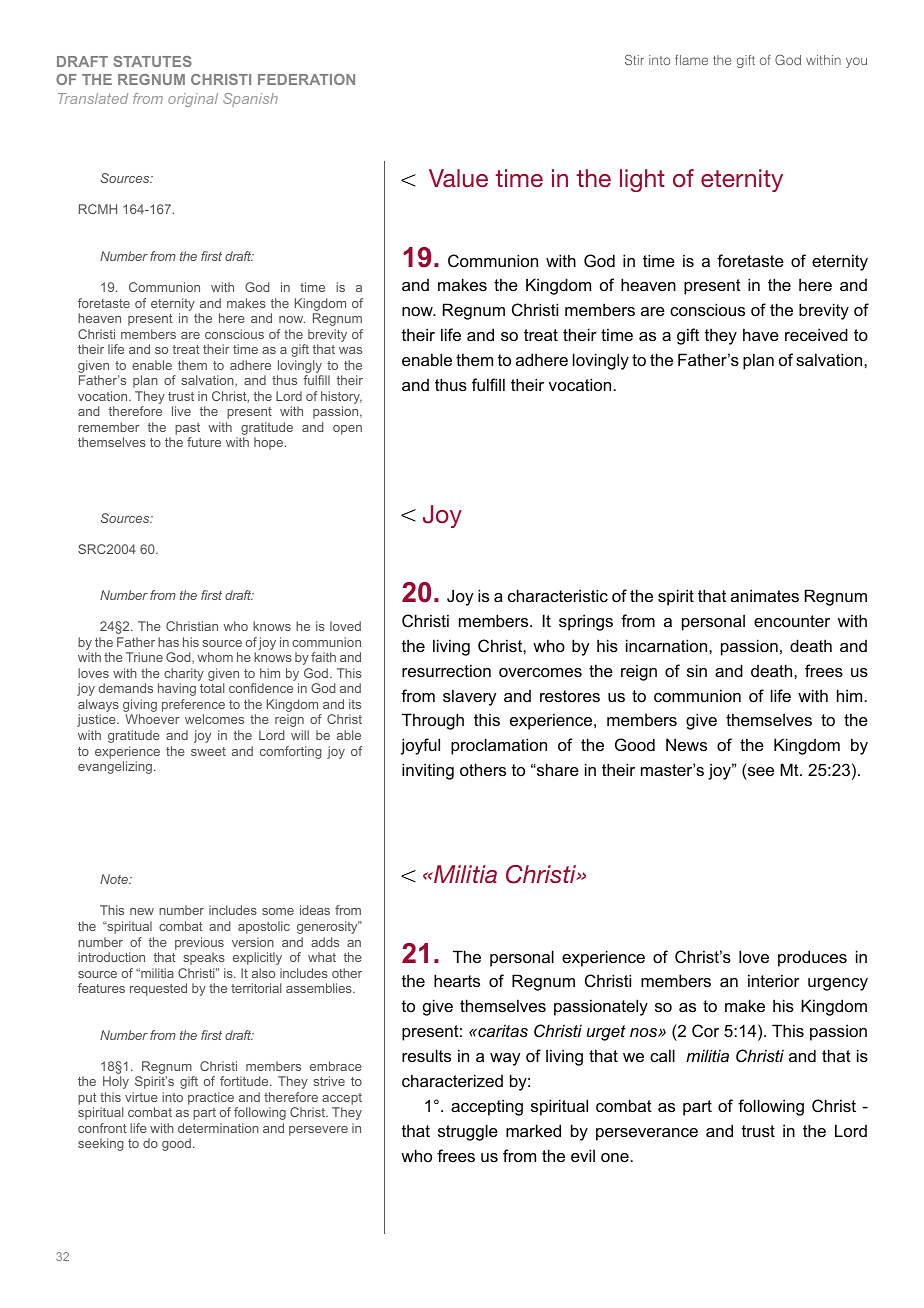 The height and width of the document is (1308, 924). I want to click on was, so click(350, 350).
